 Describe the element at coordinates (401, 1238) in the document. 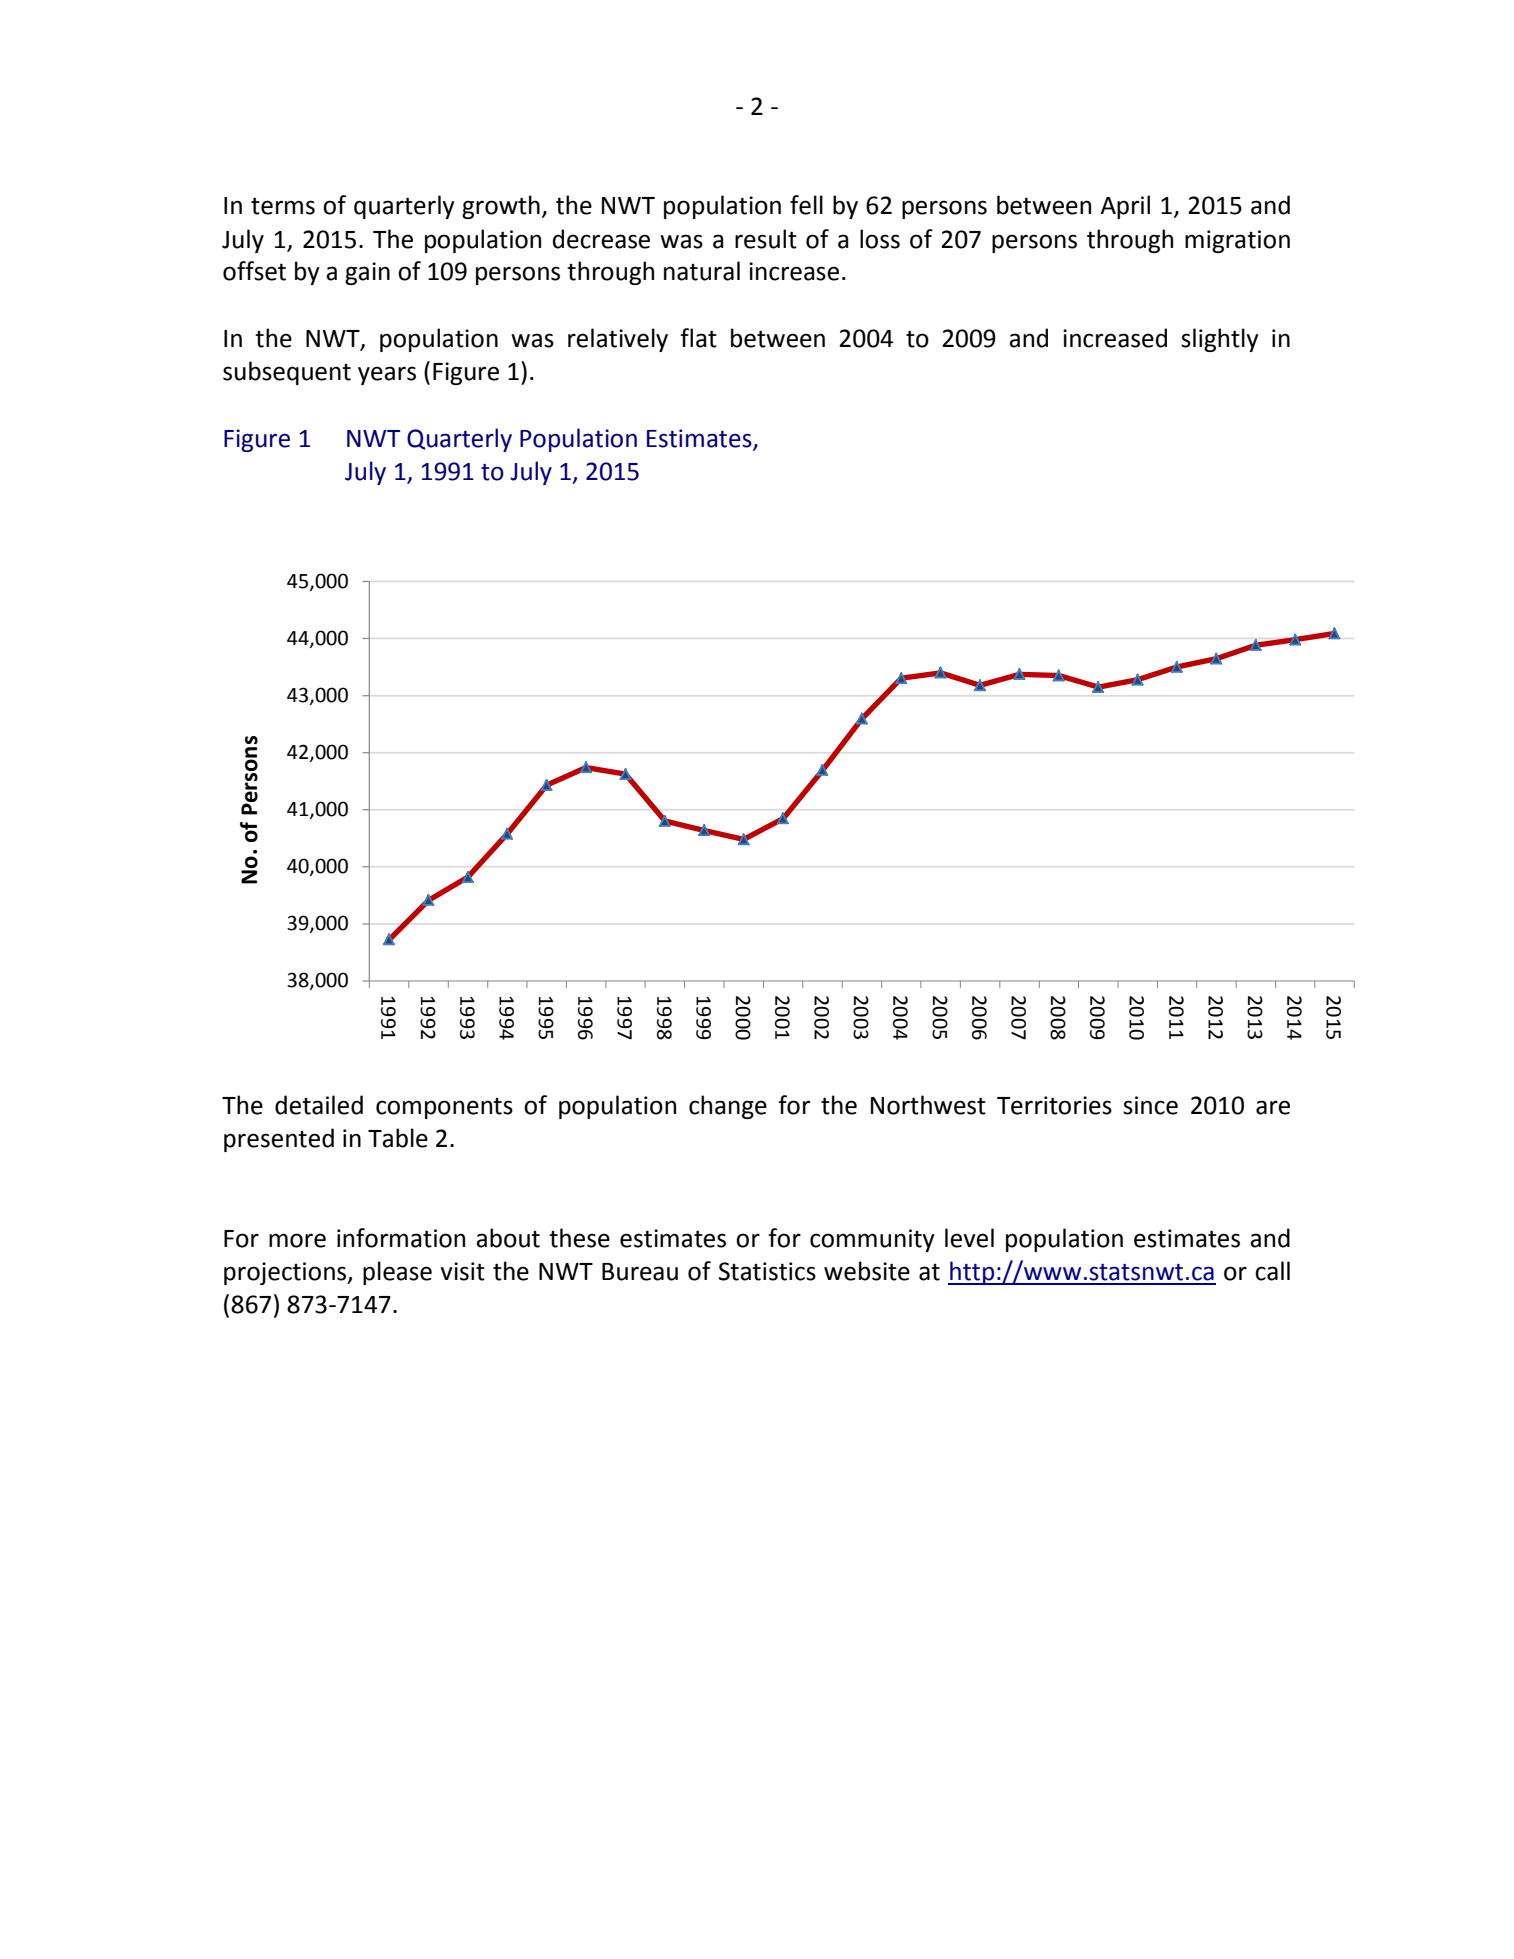

I see `information` at that location.
